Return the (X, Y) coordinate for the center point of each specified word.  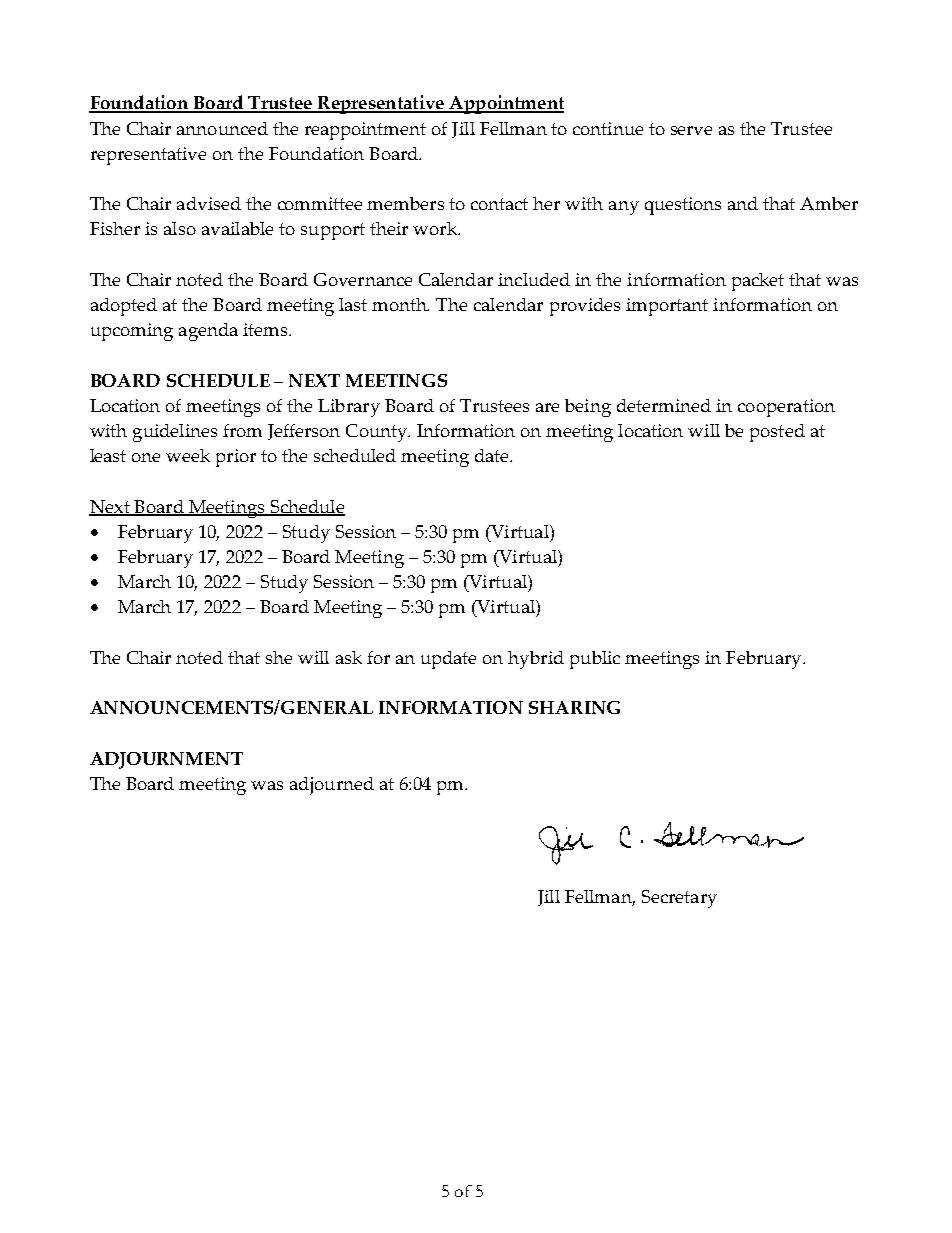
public (595, 660)
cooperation (786, 408)
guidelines (175, 433)
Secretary (679, 899)
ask (349, 657)
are (547, 407)
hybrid (536, 660)
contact (499, 204)
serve (691, 130)
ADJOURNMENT (166, 760)
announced (222, 128)
